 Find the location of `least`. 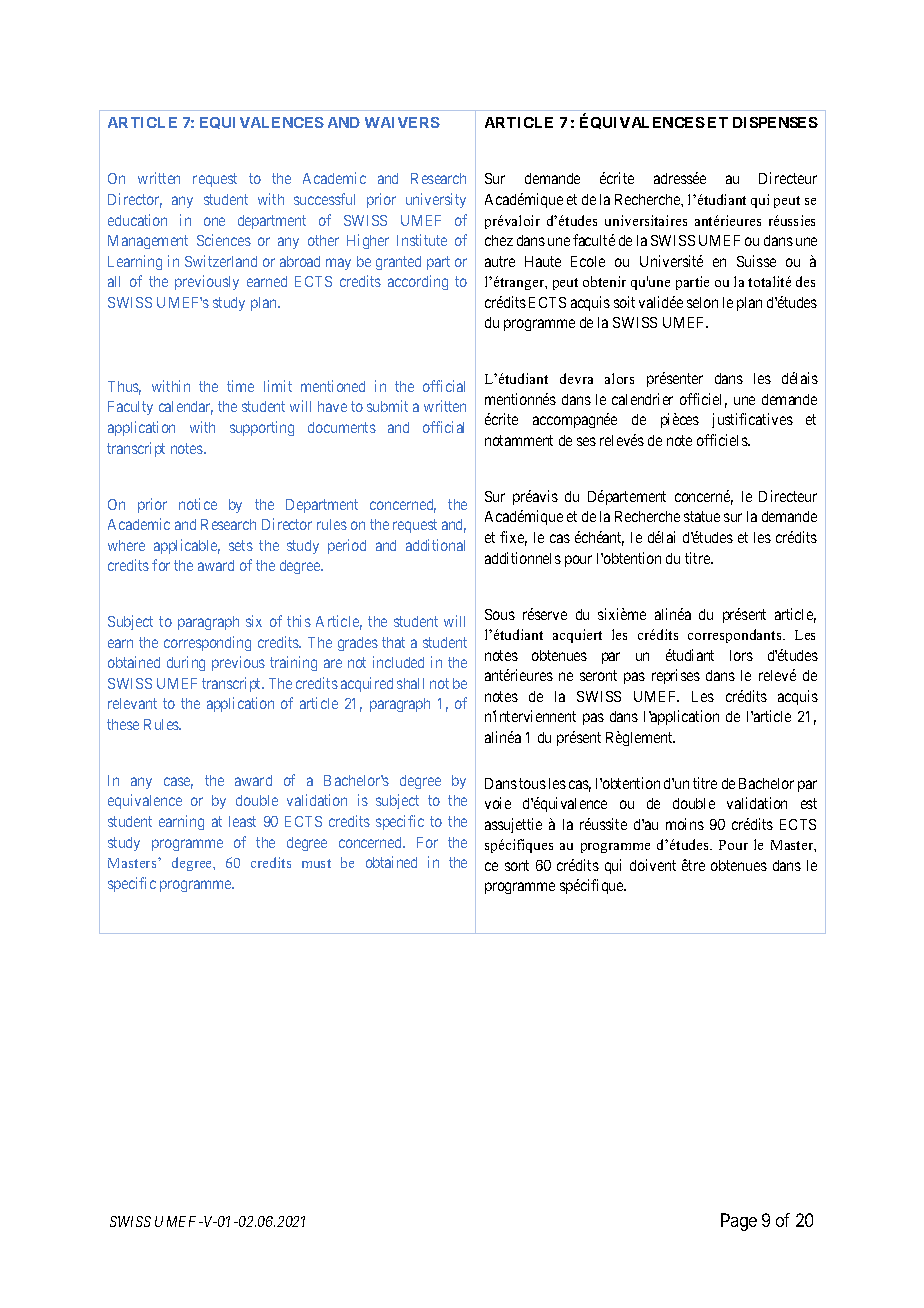

least is located at coordinates (242, 821).
